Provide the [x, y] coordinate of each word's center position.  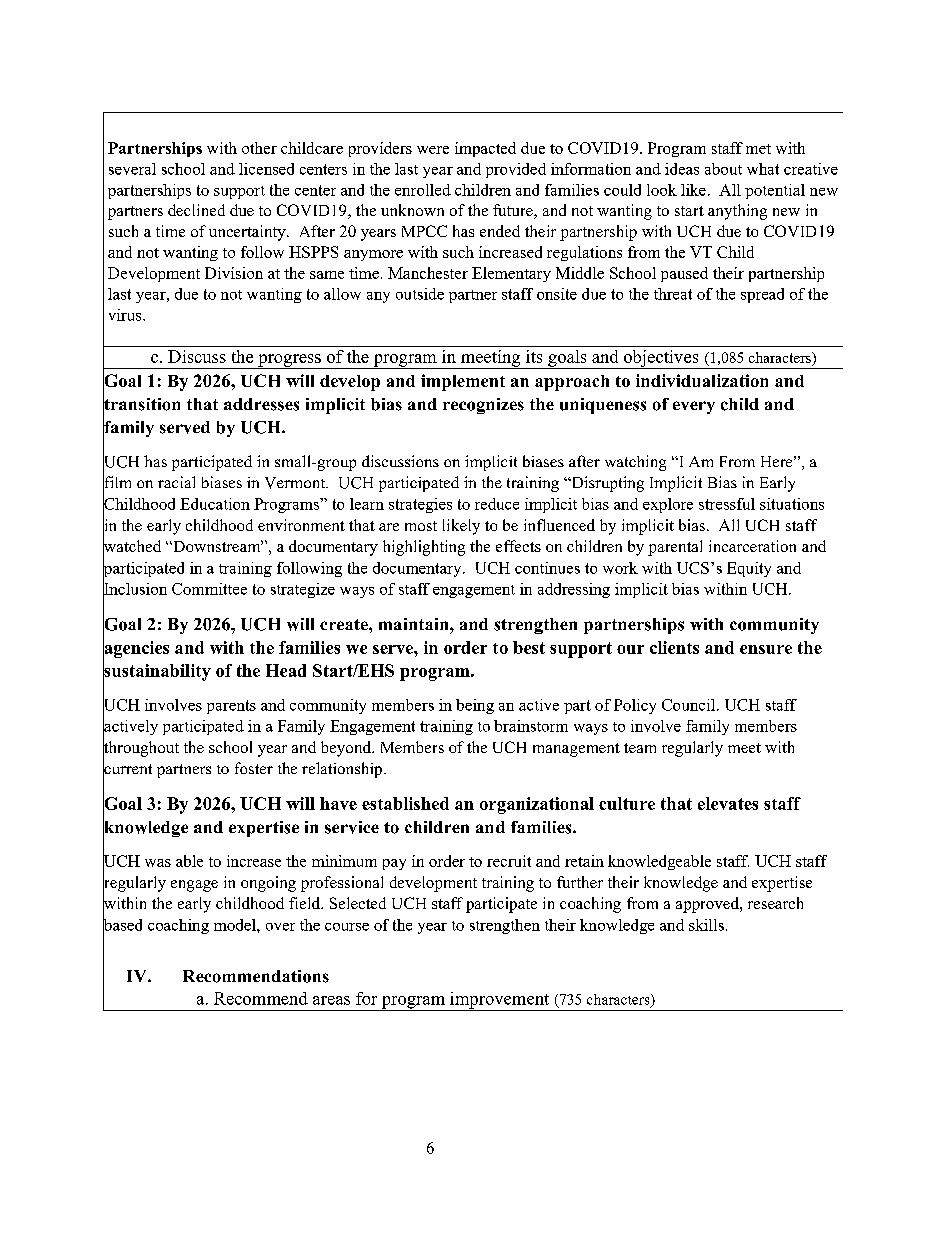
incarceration [752, 546]
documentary [418, 569]
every [694, 407]
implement [463, 382]
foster [254, 768]
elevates [728, 803]
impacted [485, 149]
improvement [500, 1001]
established [405, 803]
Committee [209, 589]
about [723, 169]
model [236, 925]
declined [196, 210]
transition [141, 404]
